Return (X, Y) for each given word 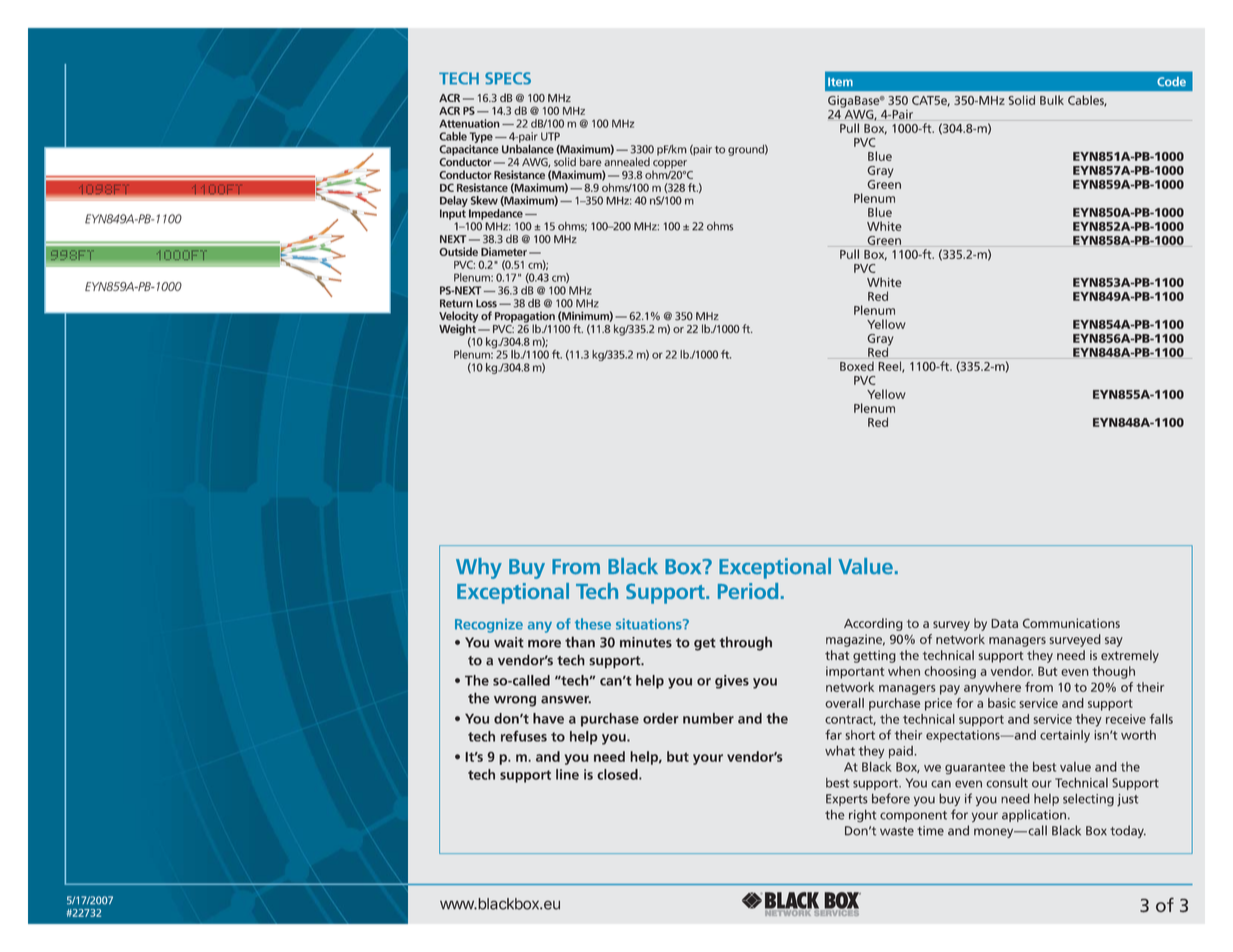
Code (1171, 81)
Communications (1071, 623)
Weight (457, 330)
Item (840, 81)
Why (479, 568)
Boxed (857, 366)
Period (748, 591)
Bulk (1052, 100)
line (567, 774)
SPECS (508, 78)
